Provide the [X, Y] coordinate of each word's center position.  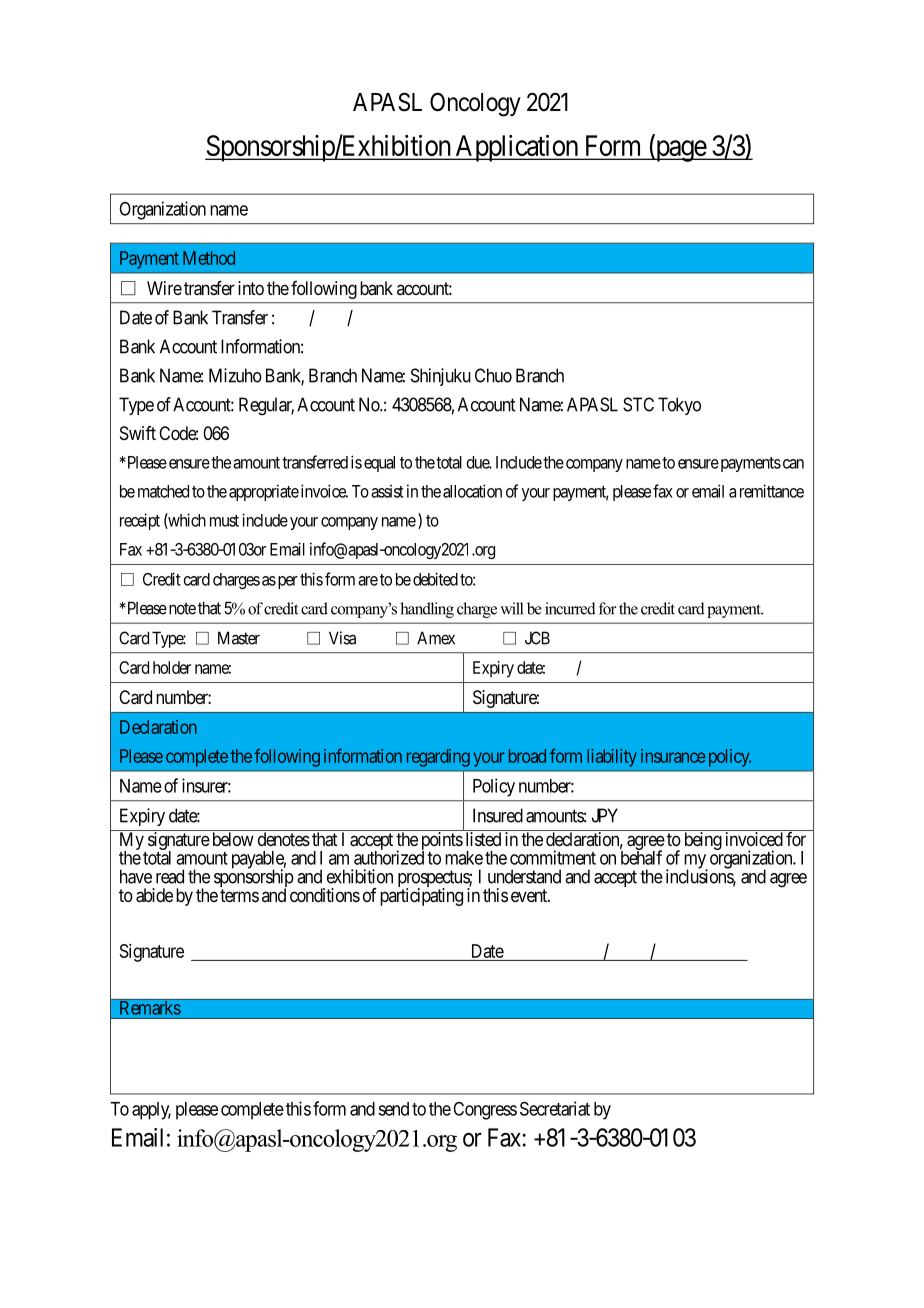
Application [517, 148]
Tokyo [679, 406]
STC [638, 404]
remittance [772, 491]
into [251, 288]
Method [209, 258]
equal [379, 464]
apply [151, 1111]
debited [435, 579]
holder [172, 667]
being [703, 841]
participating [421, 897]
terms [239, 895]
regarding [438, 758]
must [224, 521]
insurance [673, 756]
